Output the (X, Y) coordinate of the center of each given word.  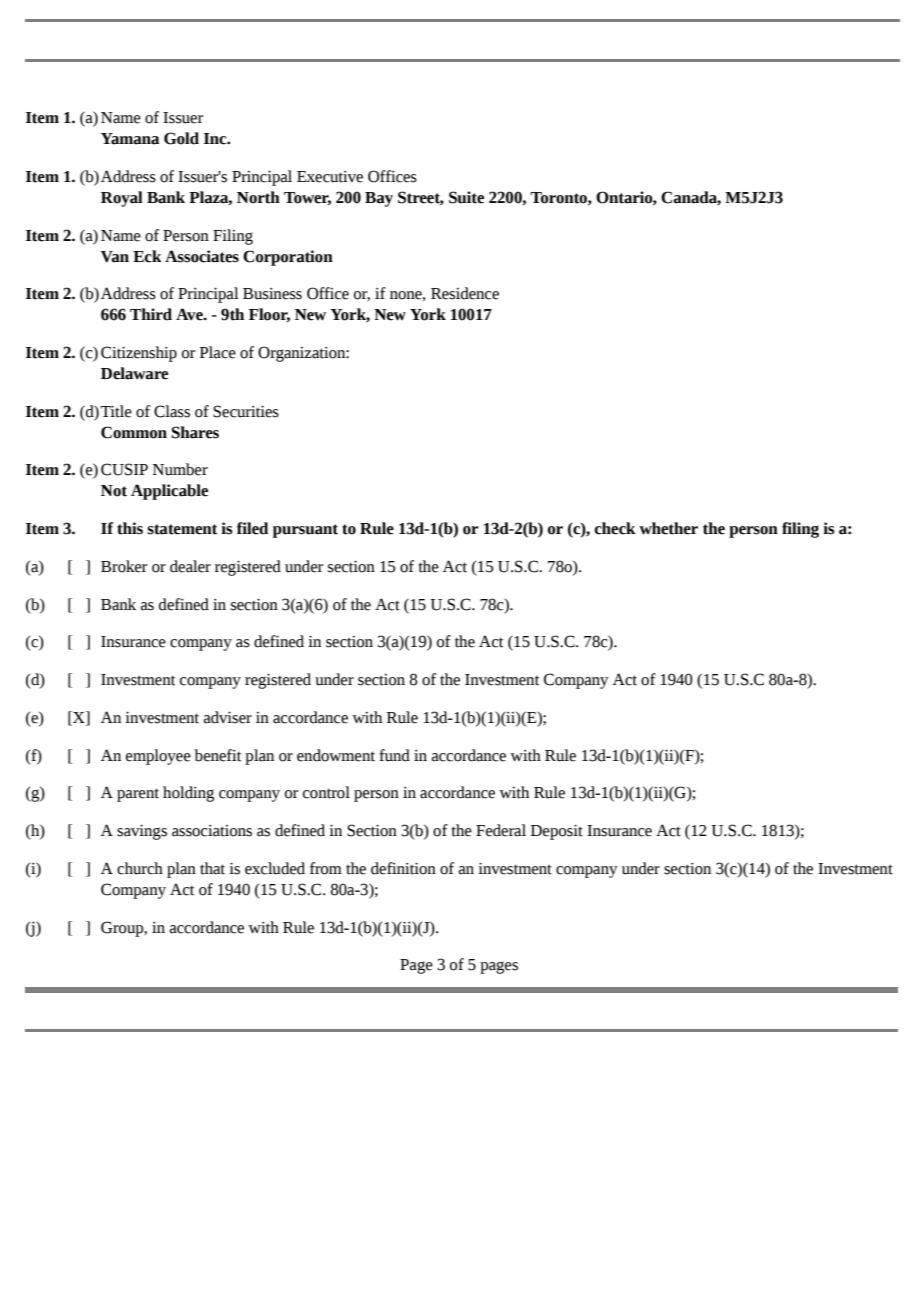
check (615, 528)
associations (212, 831)
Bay (379, 199)
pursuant (305, 531)
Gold (181, 138)
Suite (466, 197)
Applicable (169, 492)
